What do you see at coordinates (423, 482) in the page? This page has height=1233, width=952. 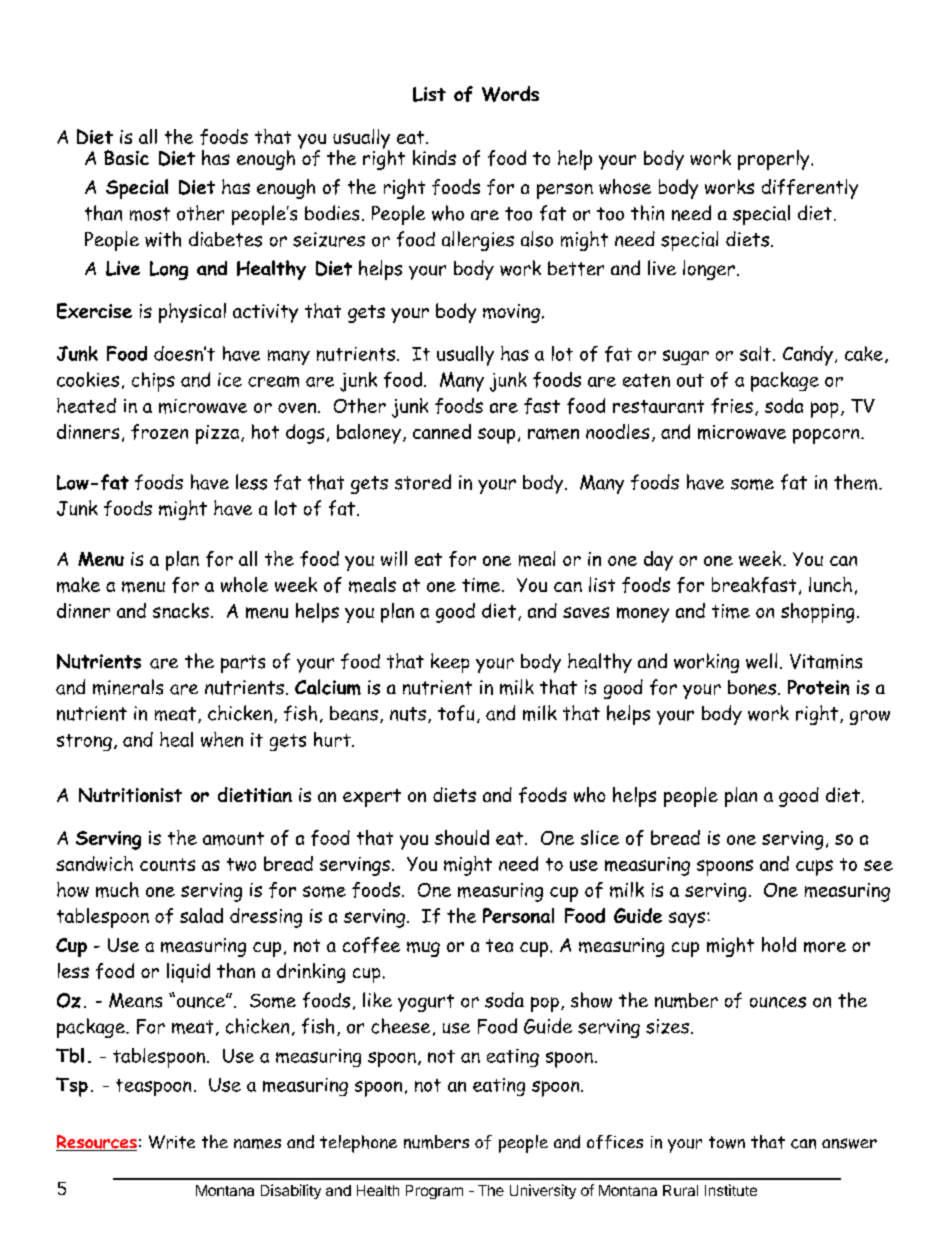 I see `stored` at bounding box center [423, 482].
